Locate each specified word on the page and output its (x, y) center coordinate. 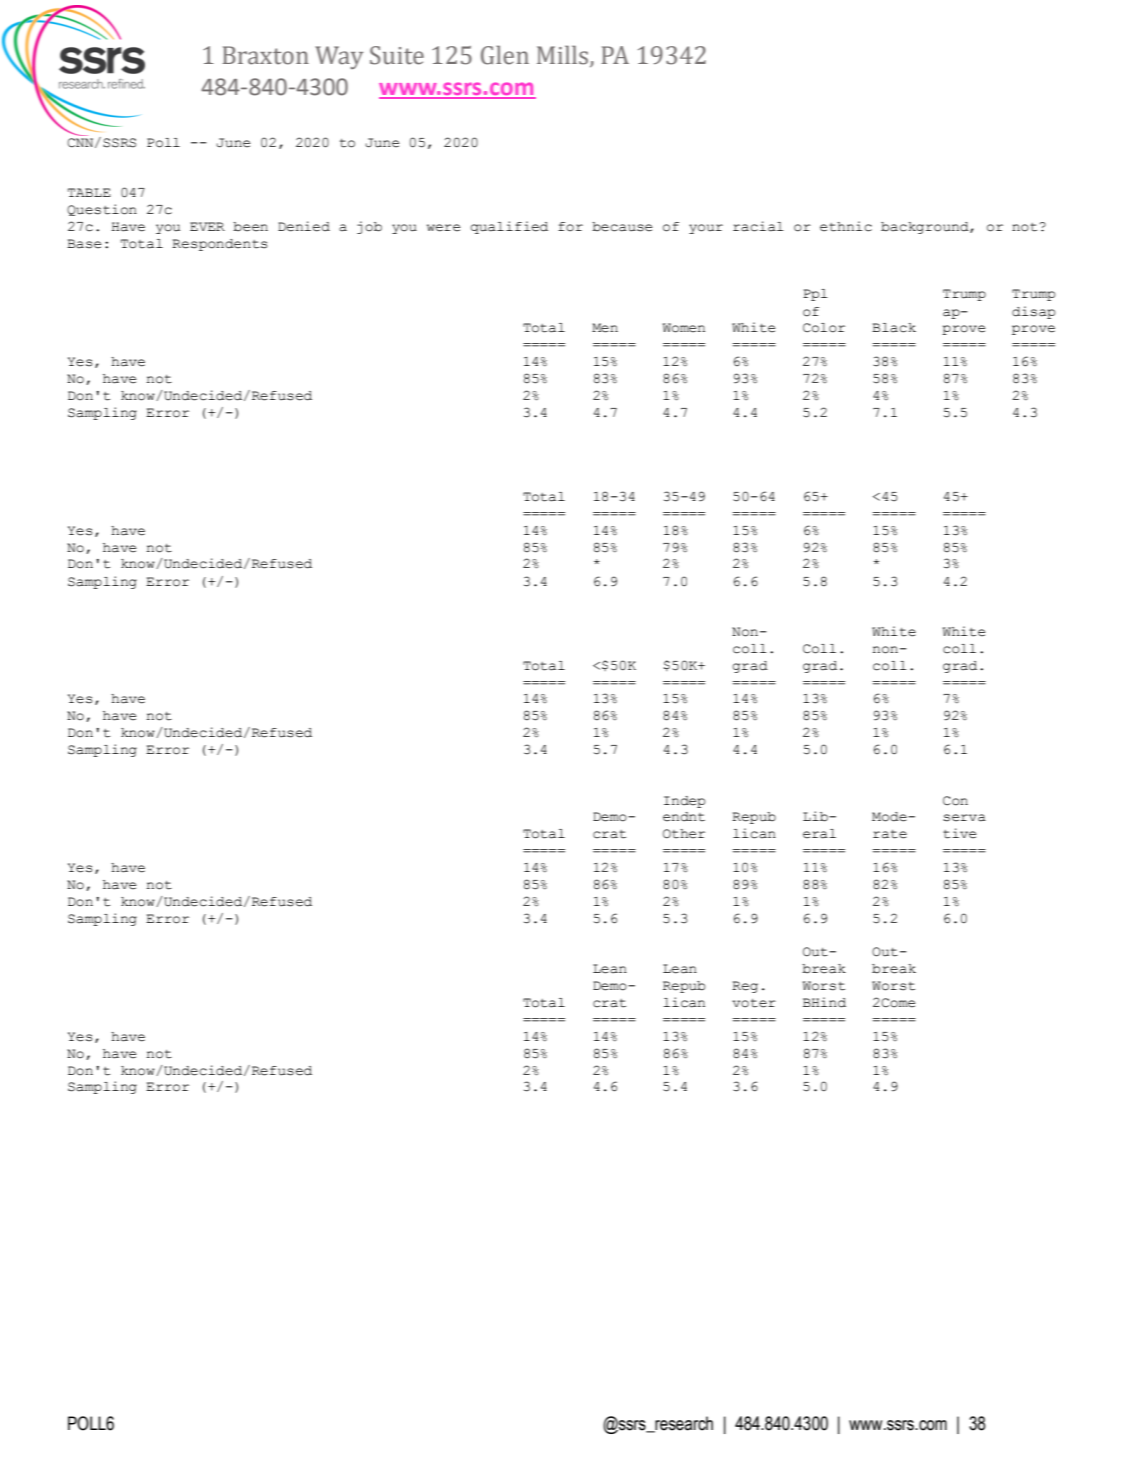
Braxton (265, 55)
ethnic (846, 226)
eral (819, 834)
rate (890, 834)
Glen (505, 55)
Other (684, 834)
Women (684, 328)
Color (824, 328)
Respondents (219, 245)
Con (955, 801)
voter (754, 1003)
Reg (745, 987)
